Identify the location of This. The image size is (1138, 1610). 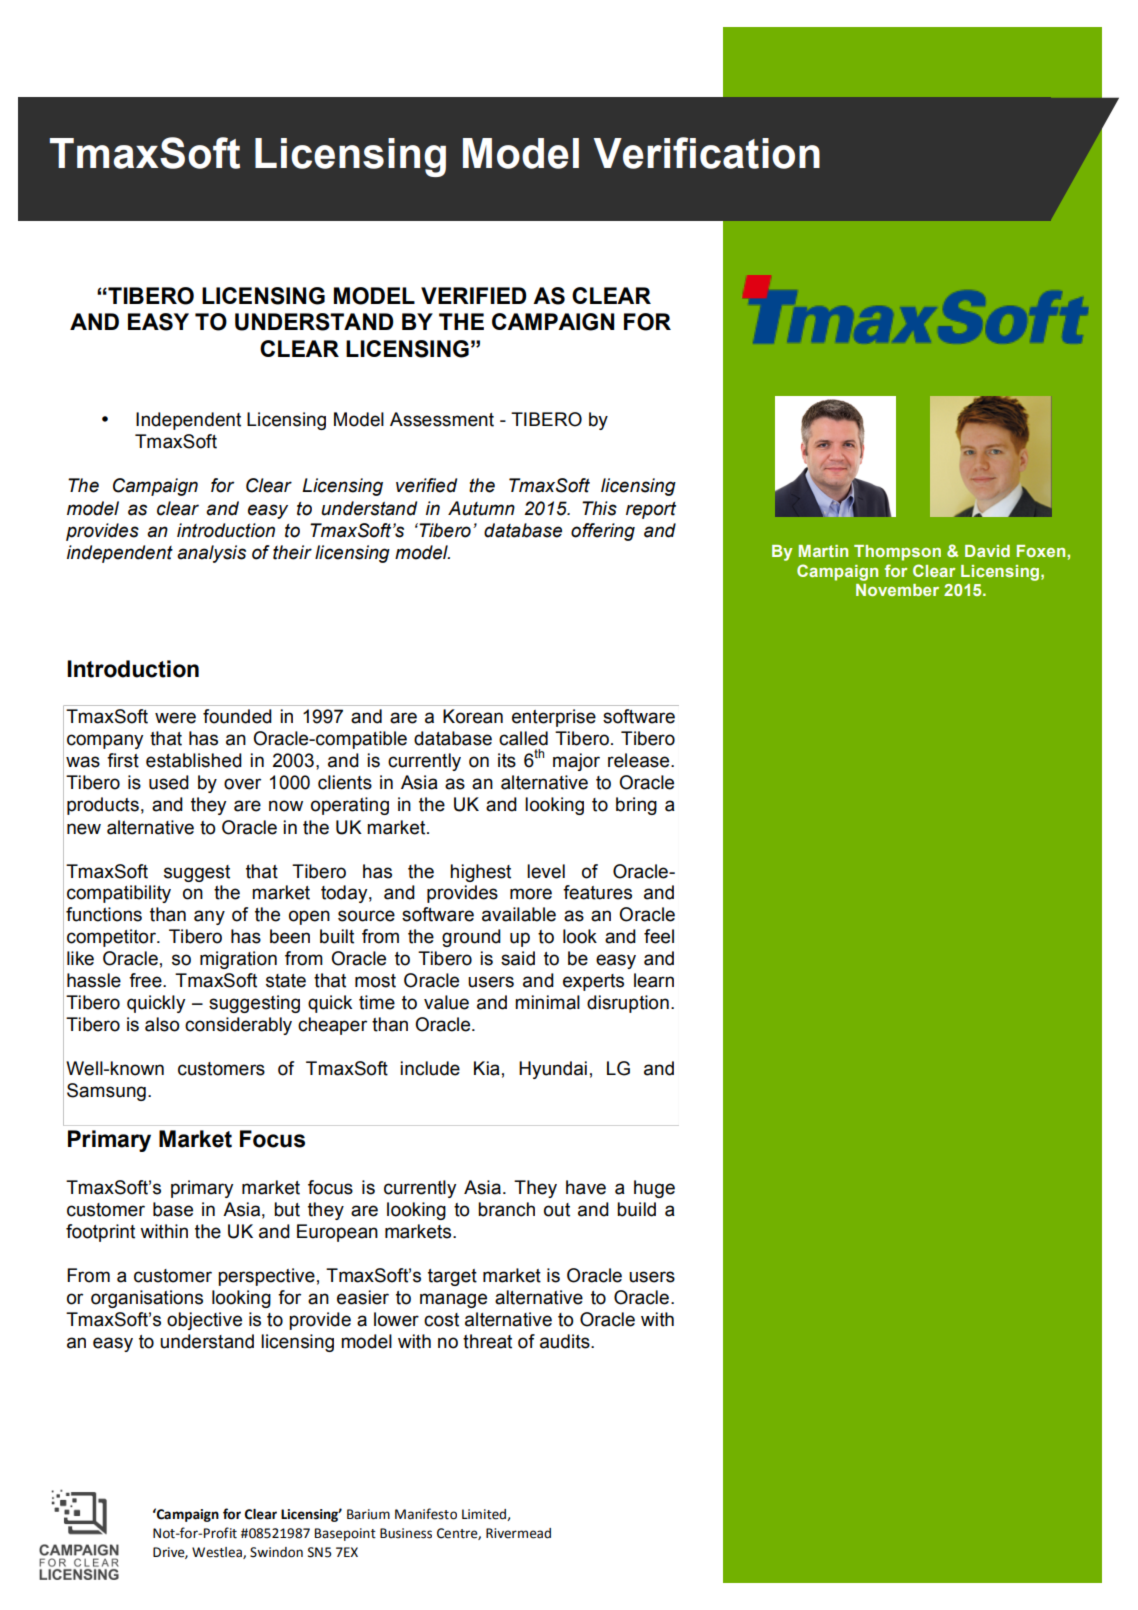
(599, 508).
